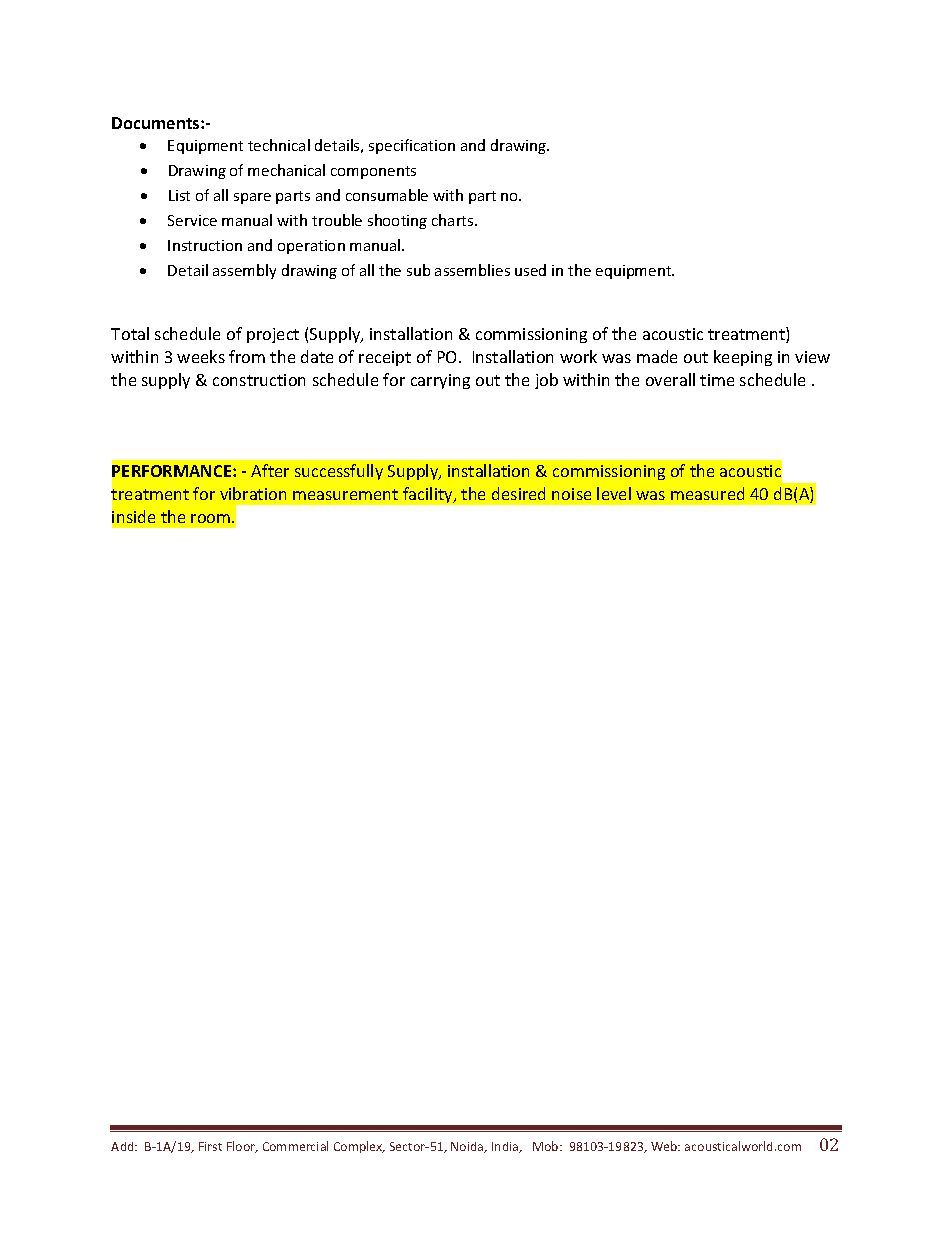 Image resolution: width=952 pixels, height=1233 pixels. What do you see at coordinates (454, 220) in the image?
I see `charts` at bounding box center [454, 220].
